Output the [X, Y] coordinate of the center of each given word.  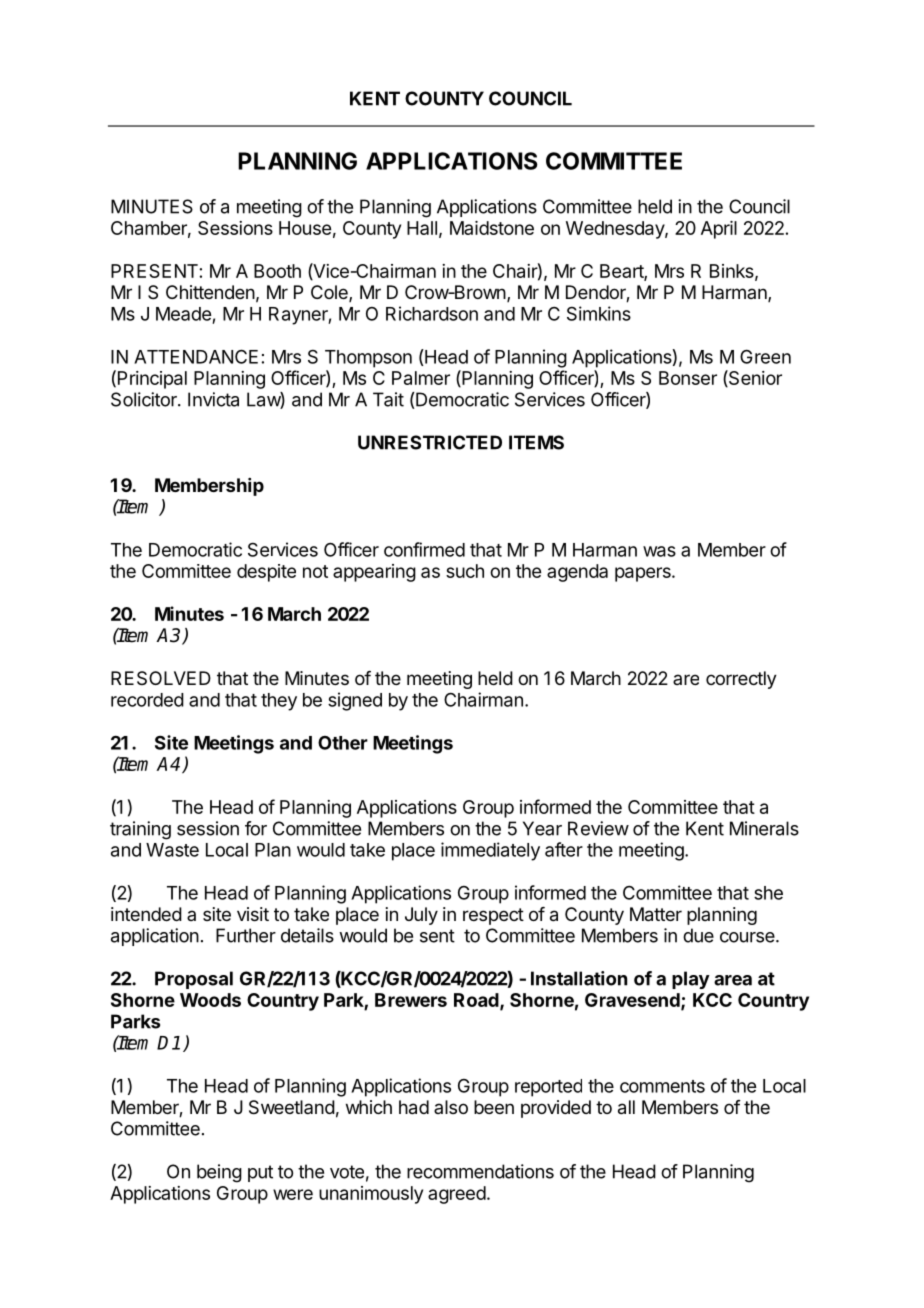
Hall [422, 228]
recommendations [480, 1171]
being [219, 1173]
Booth [277, 271]
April [719, 230]
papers [644, 574]
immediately [490, 851]
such [465, 571]
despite [266, 573]
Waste [172, 850]
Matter [656, 914]
